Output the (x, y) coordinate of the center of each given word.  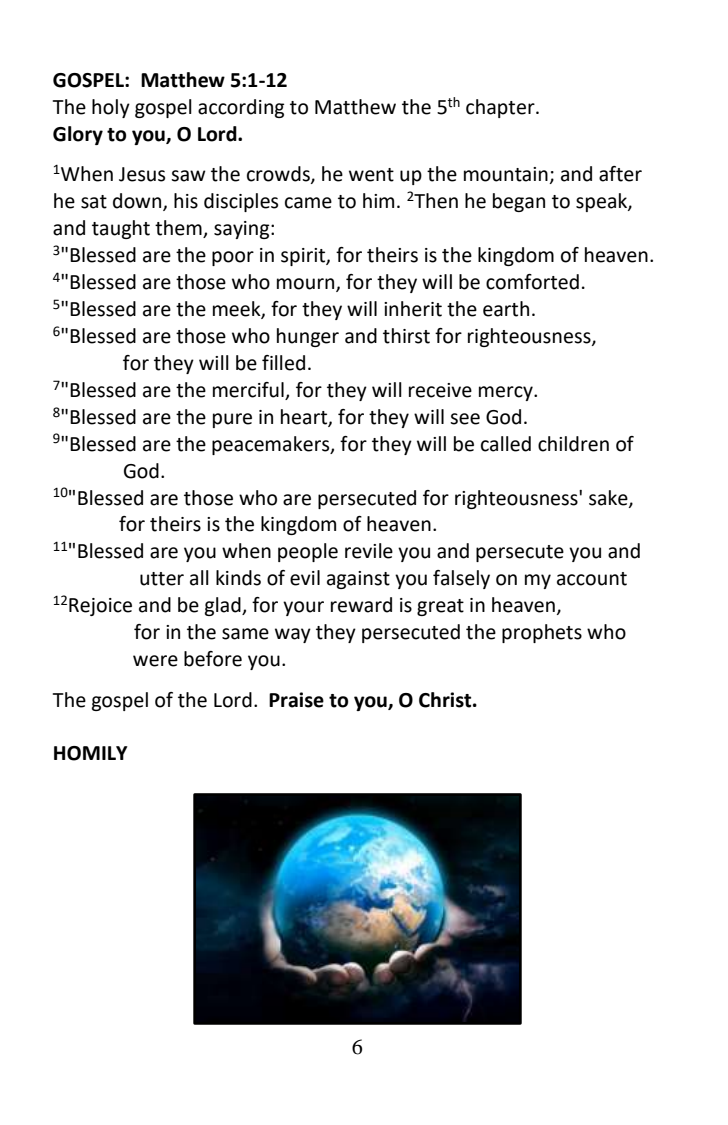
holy (111, 108)
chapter (501, 108)
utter (162, 579)
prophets (542, 633)
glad (224, 606)
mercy (507, 393)
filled (283, 363)
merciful (249, 391)
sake (609, 498)
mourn (307, 285)
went (371, 175)
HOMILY (91, 753)
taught (121, 229)
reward (361, 605)
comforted (532, 282)
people (308, 552)
